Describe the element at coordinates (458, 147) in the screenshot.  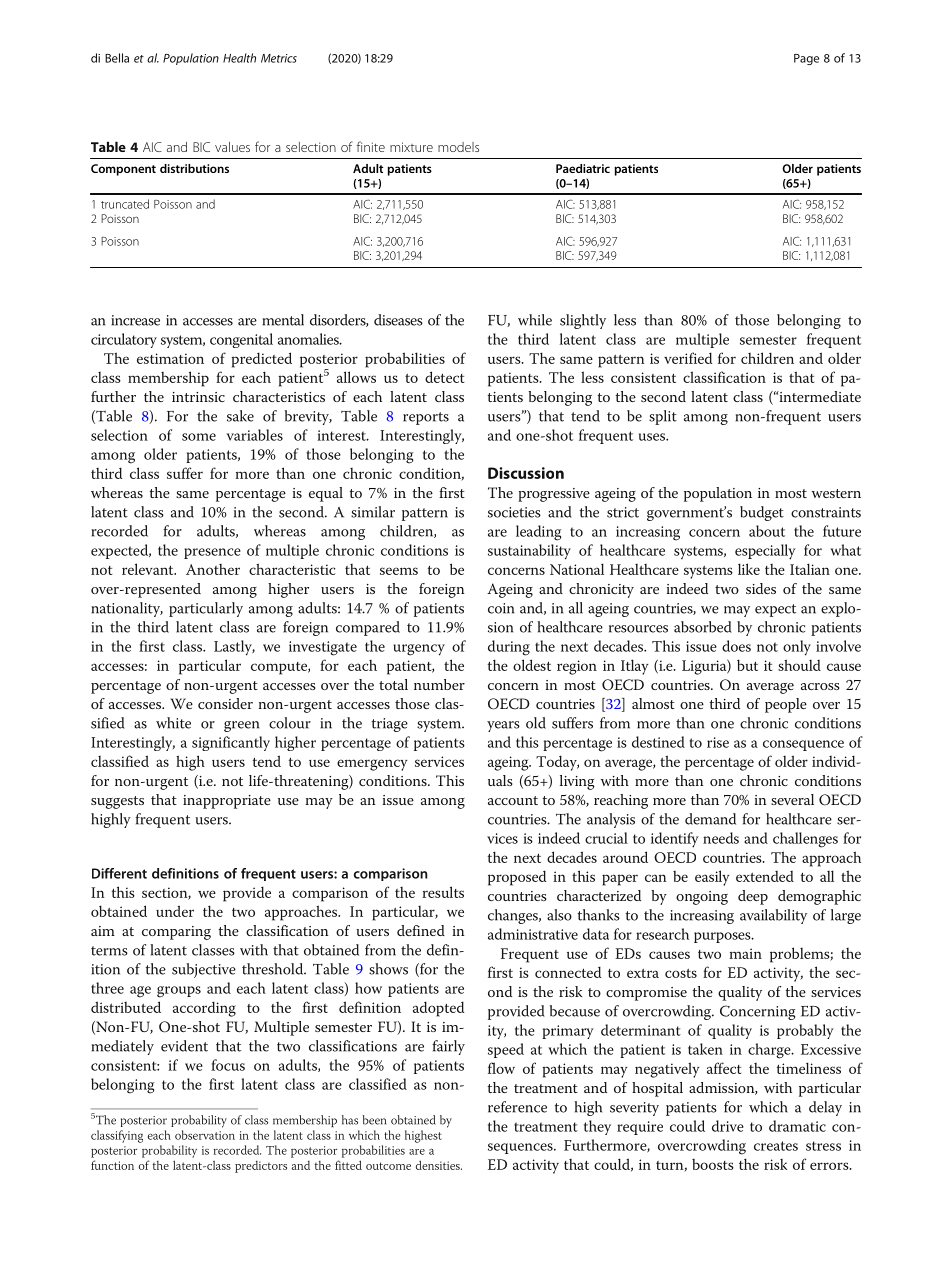
I see `models` at that location.
